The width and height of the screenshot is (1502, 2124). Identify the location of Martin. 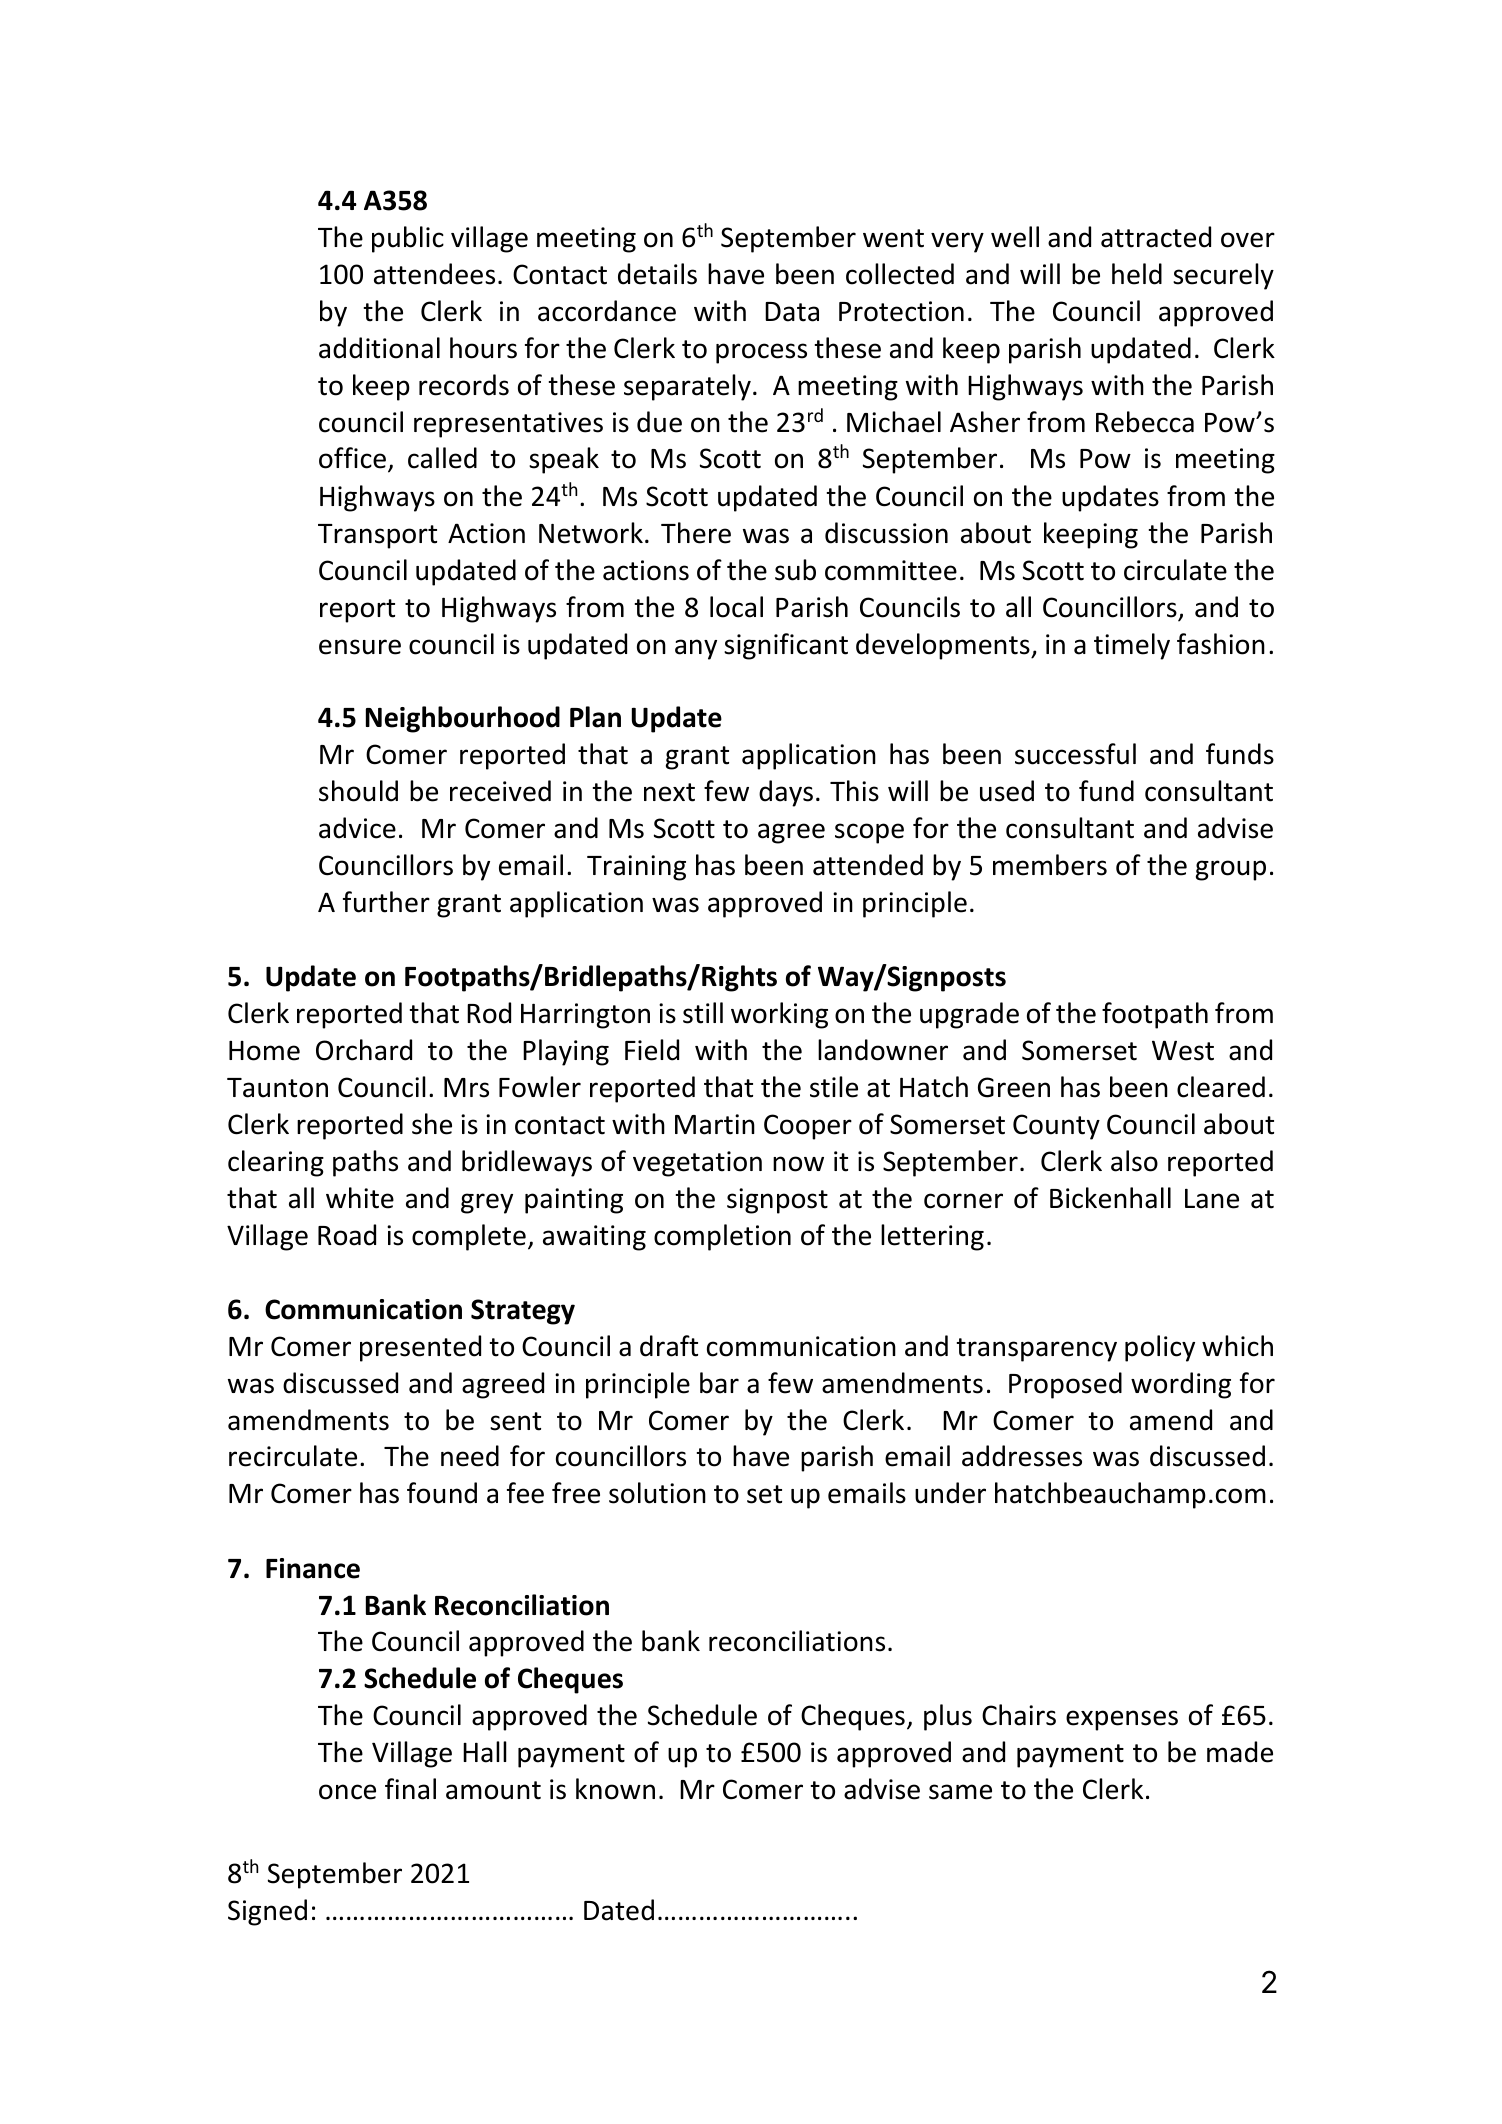
(715, 1124).
